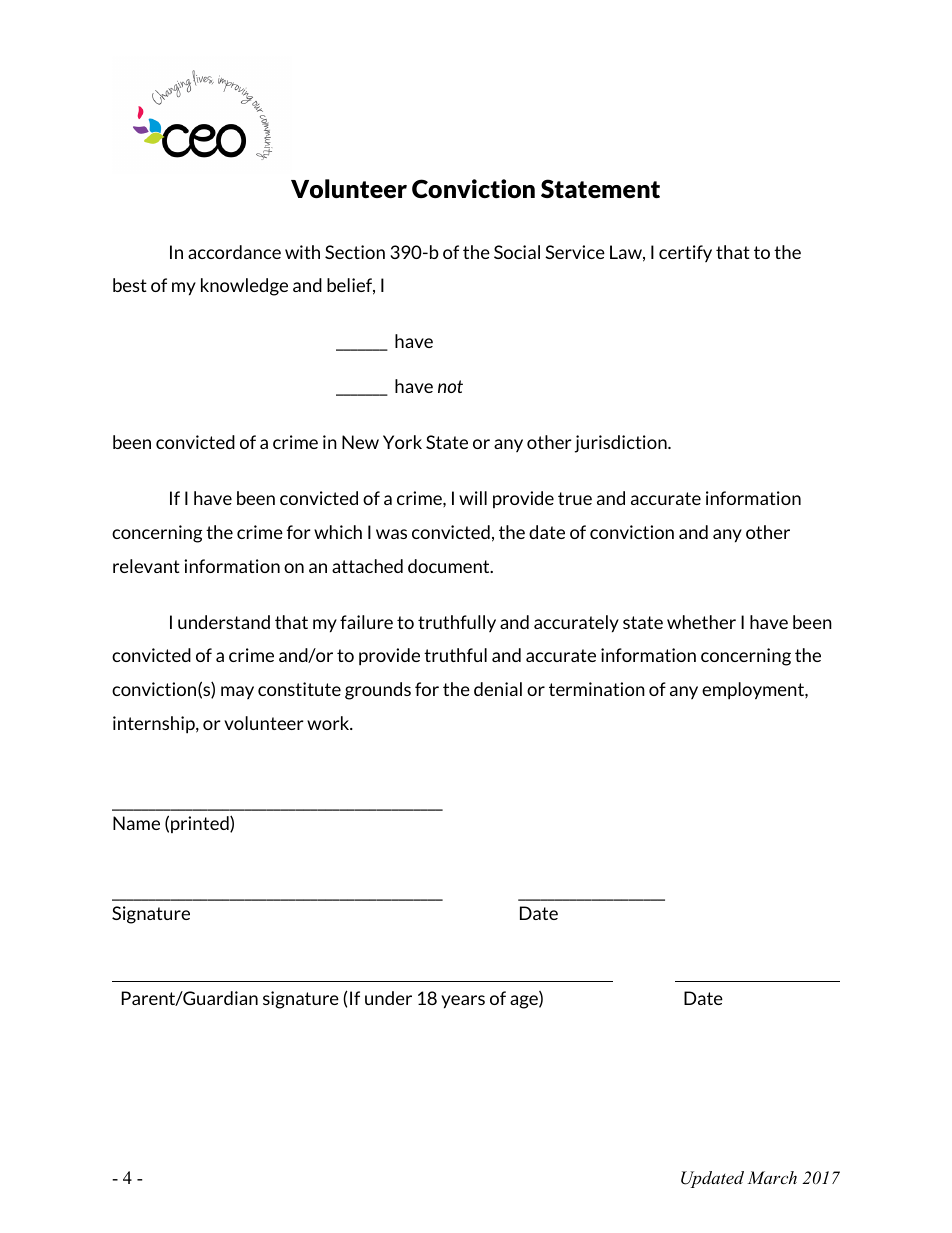  I want to click on knowledge, so click(244, 287).
